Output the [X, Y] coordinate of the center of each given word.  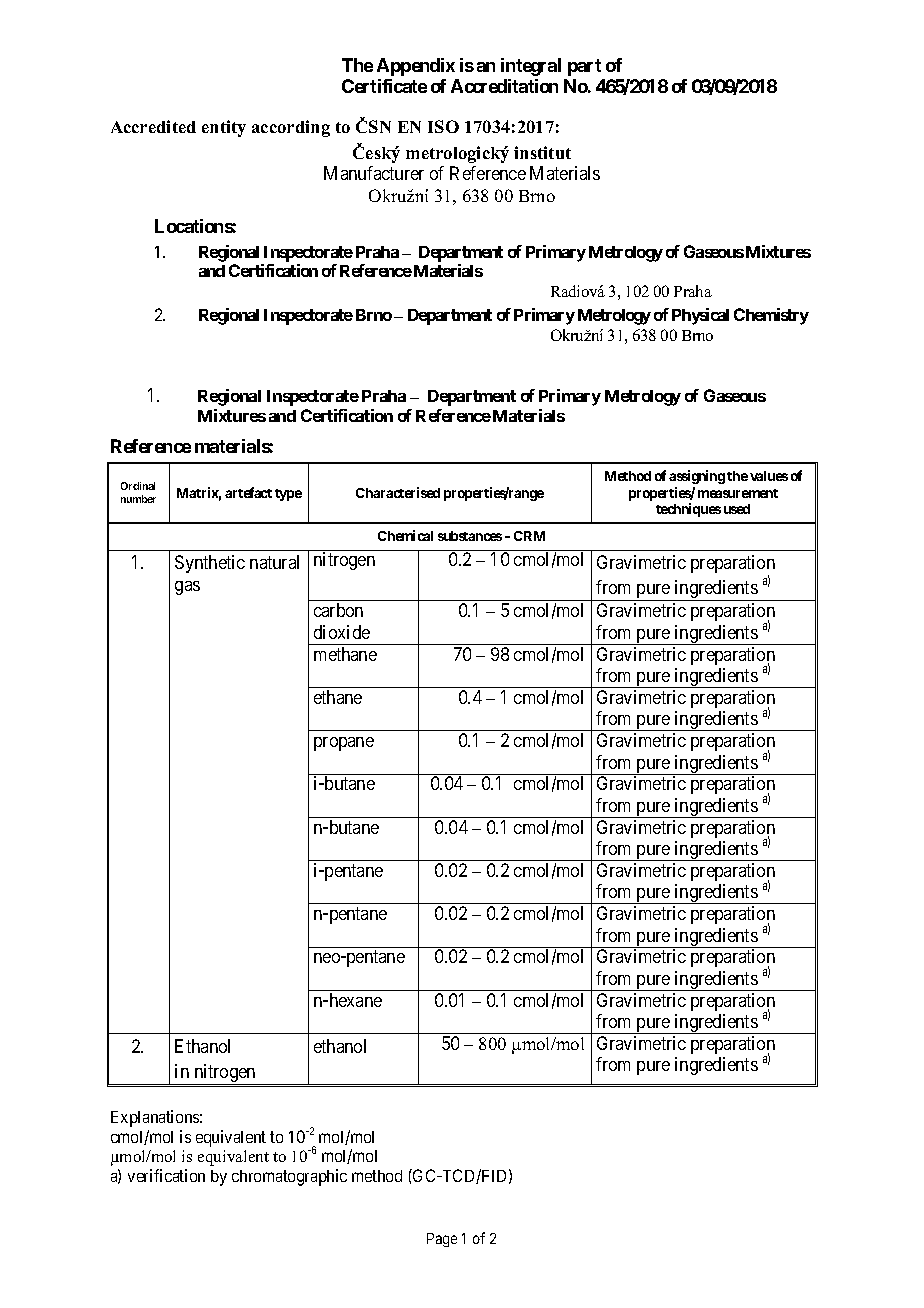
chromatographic [289, 1177]
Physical [700, 316]
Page [442, 1240]
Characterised [398, 492]
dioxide [342, 632]
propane [344, 744]
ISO [443, 126]
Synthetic [210, 564]
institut [542, 152]
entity [224, 128]
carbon [338, 610]
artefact [248, 492]
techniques [688, 510]
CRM [529, 536]
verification [166, 1175]
